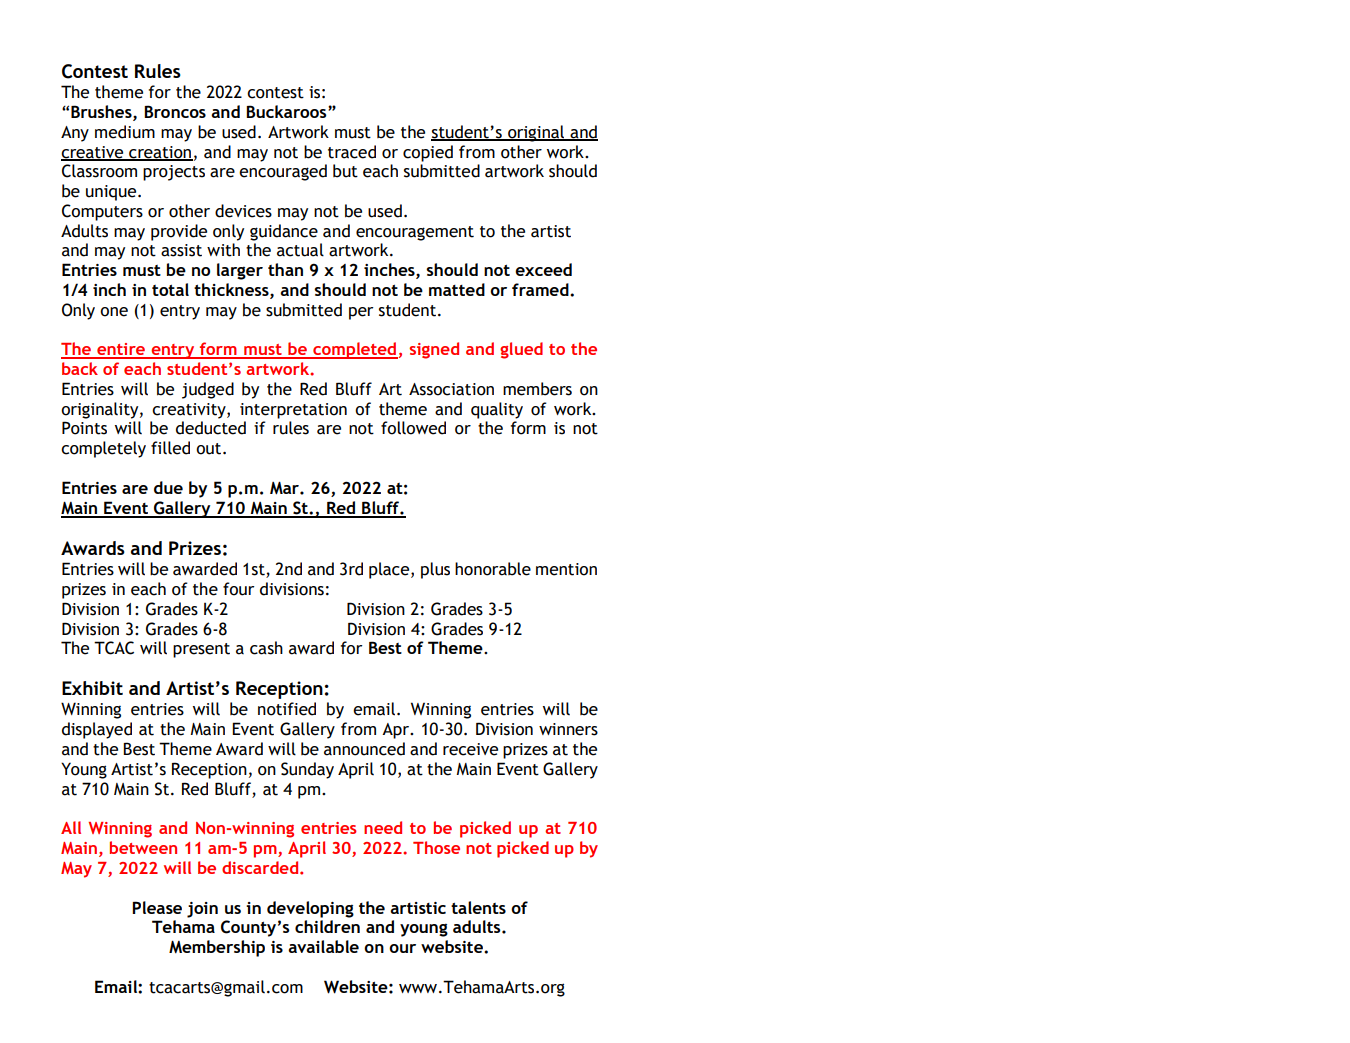  Describe the element at coordinates (327, 926) in the screenshot. I see `children` at that location.
